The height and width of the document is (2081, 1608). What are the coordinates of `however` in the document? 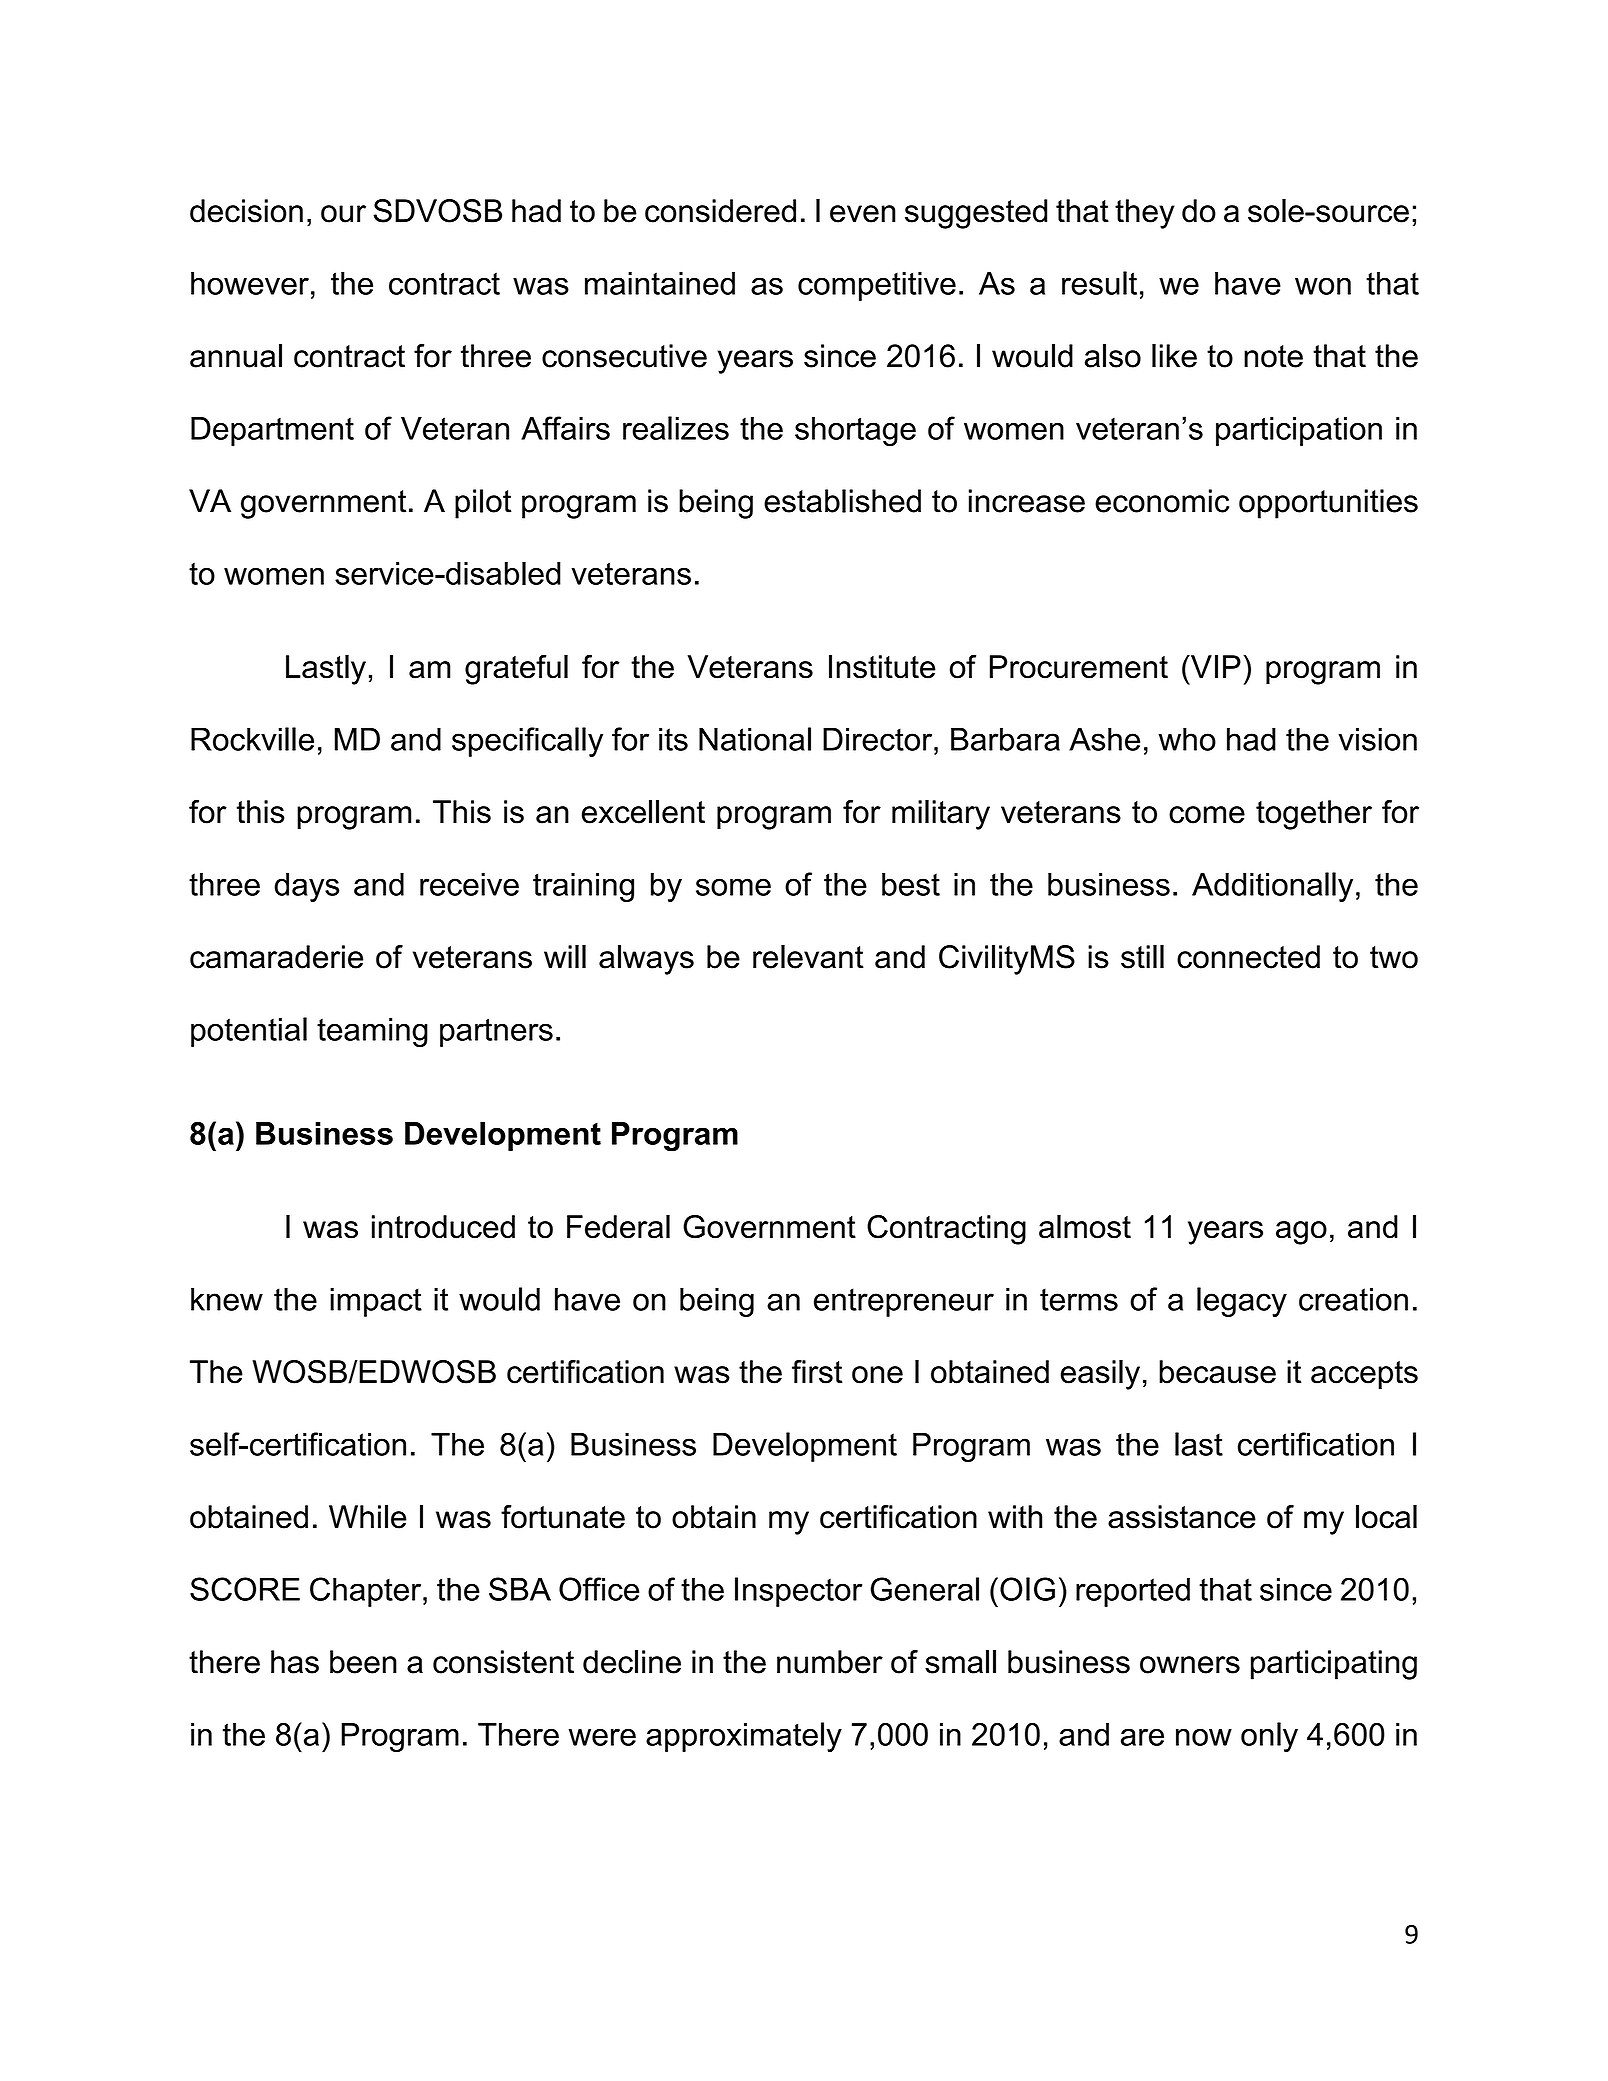 It's located at (250, 283).
